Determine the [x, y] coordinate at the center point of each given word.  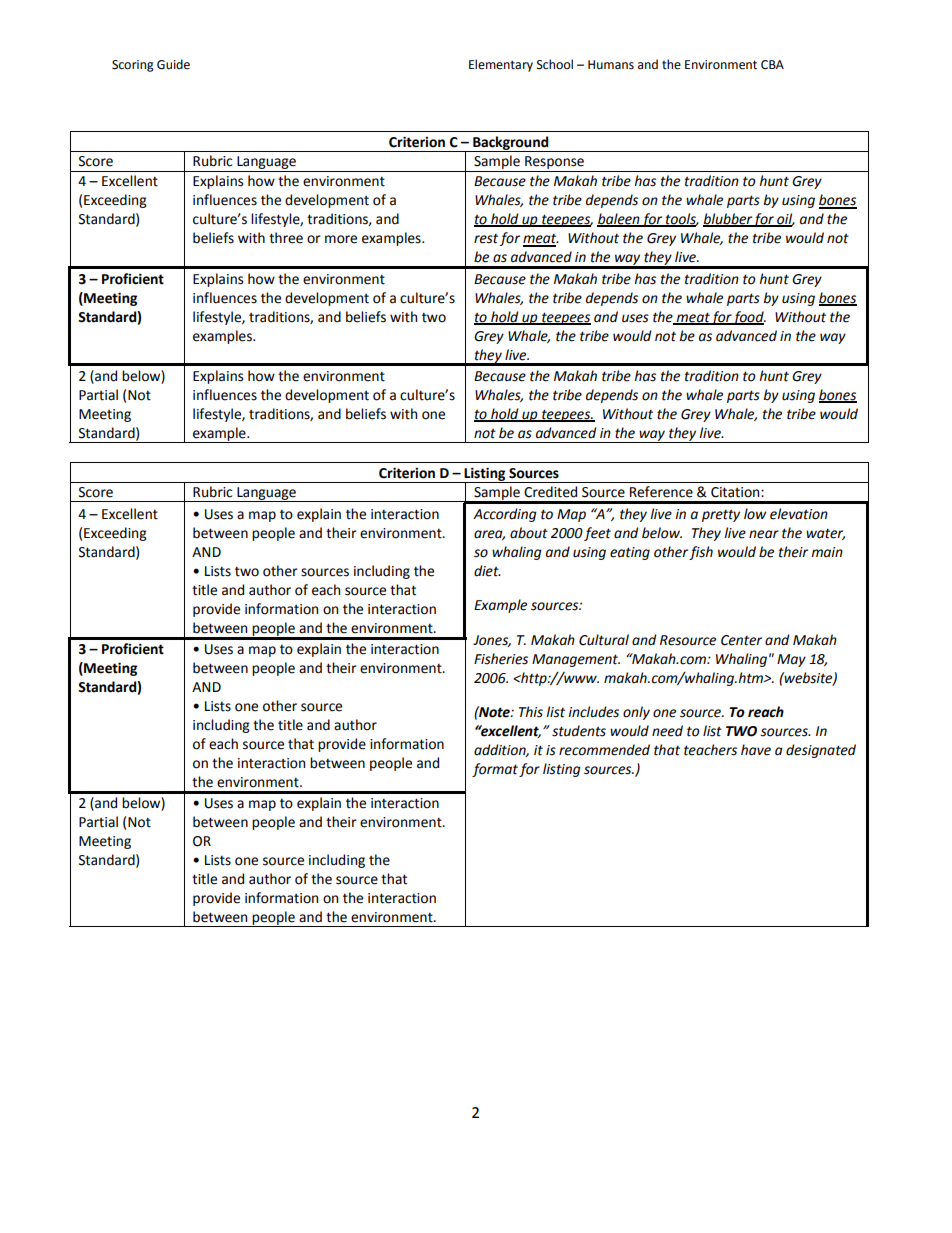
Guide [173, 64]
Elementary [501, 65]
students [579, 731]
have [756, 750]
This [531, 712]
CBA [772, 65]
